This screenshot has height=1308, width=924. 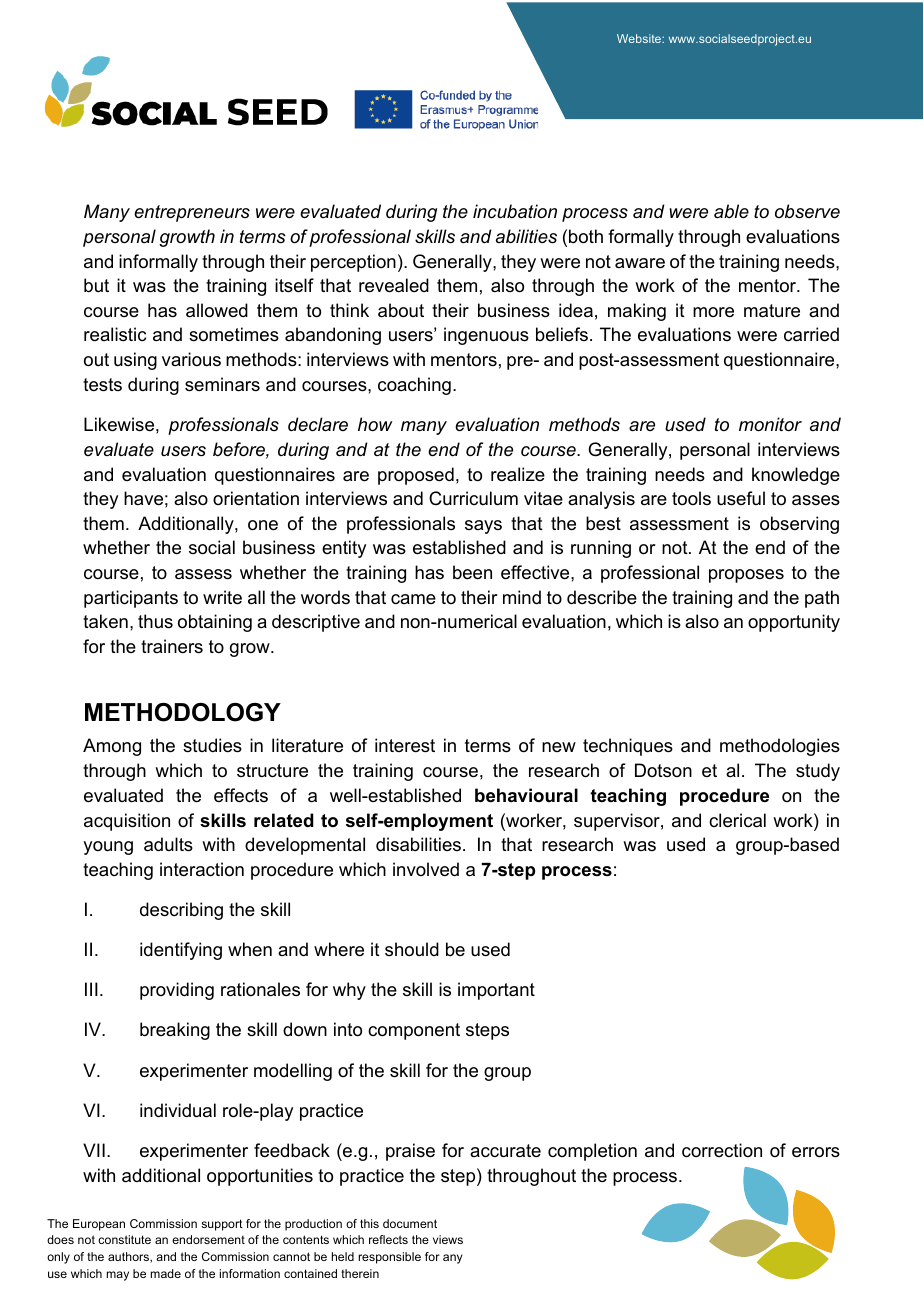 What do you see at coordinates (780, 747) in the screenshot?
I see `methodologies` at bounding box center [780, 747].
